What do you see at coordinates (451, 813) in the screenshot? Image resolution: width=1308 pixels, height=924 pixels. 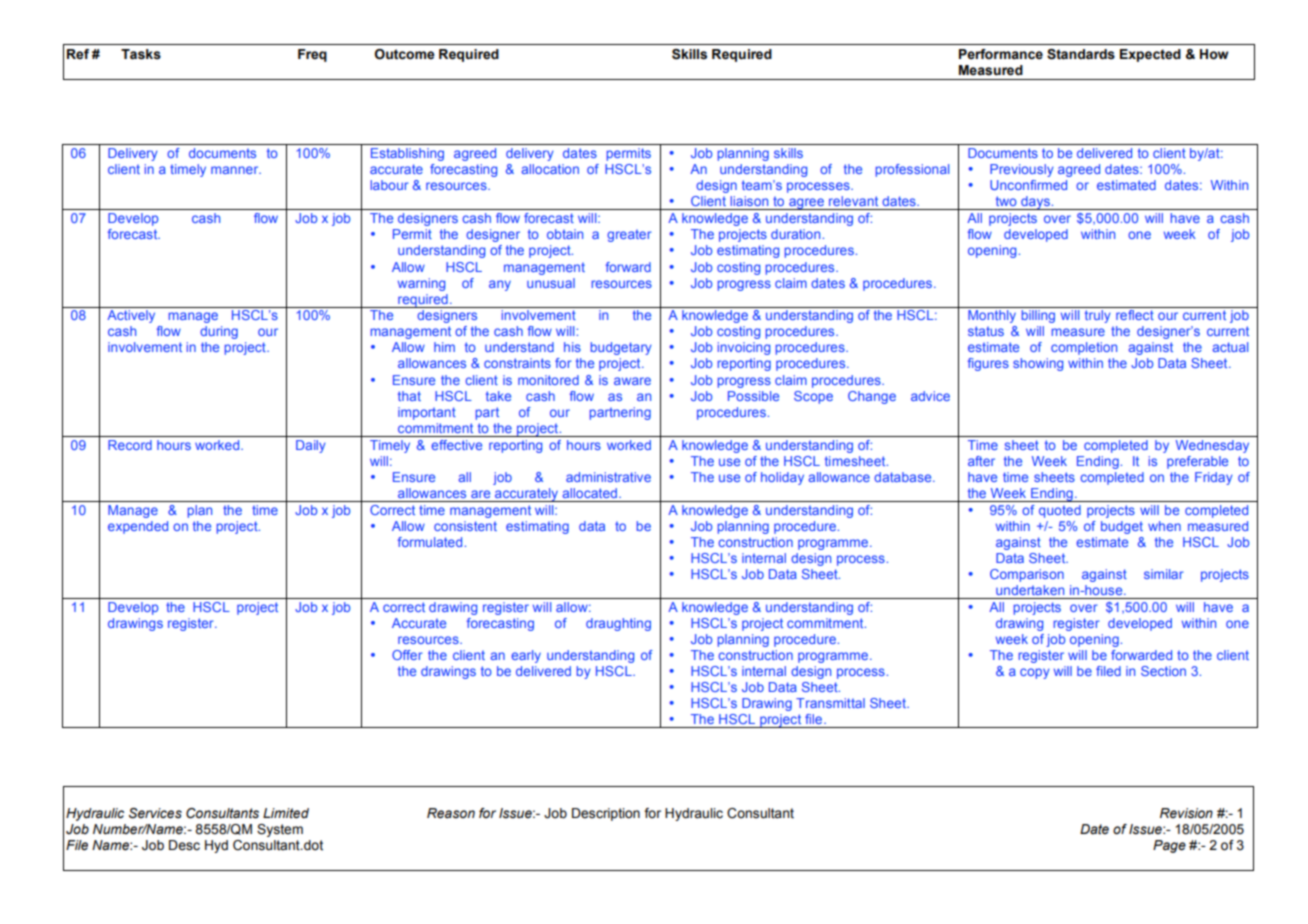 I see `Reason` at bounding box center [451, 813].
